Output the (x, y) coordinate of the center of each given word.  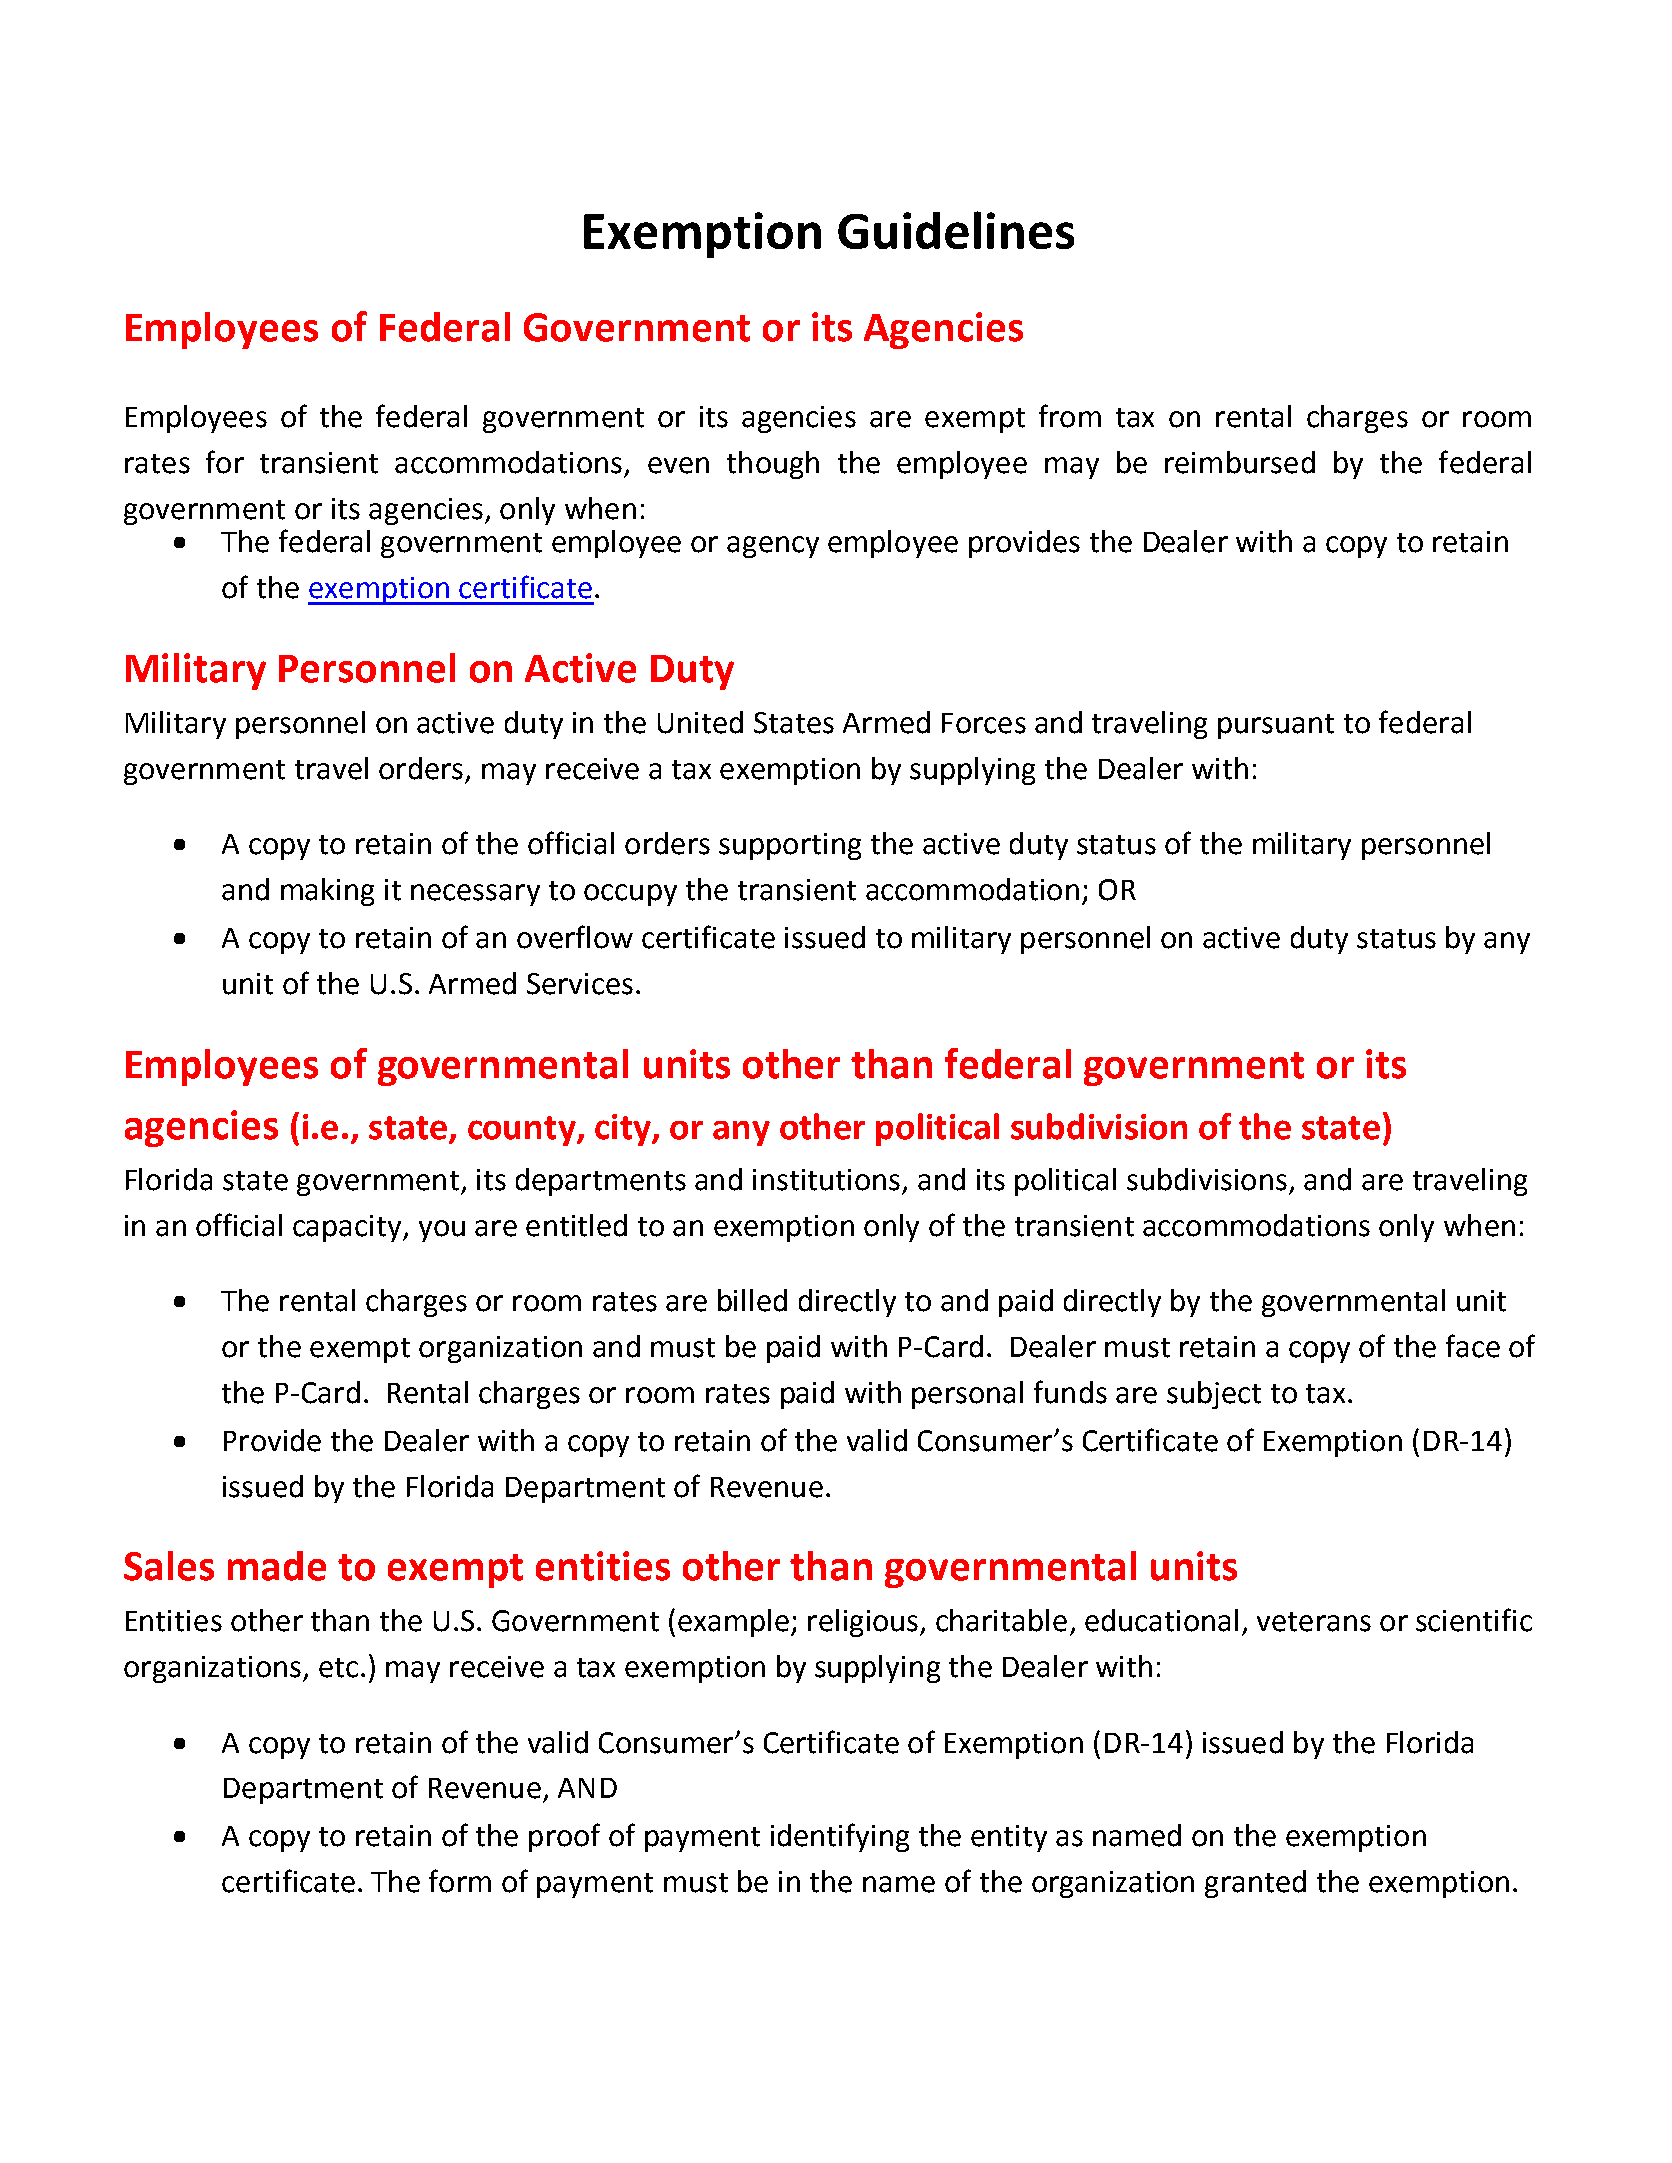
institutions (826, 1180)
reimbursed (1240, 462)
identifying (840, 1837)
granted (1255, 1884)
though (773, 465)
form (460, 1881)
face (1473, 1346)
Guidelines (956, 230)
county (523, 1131)
